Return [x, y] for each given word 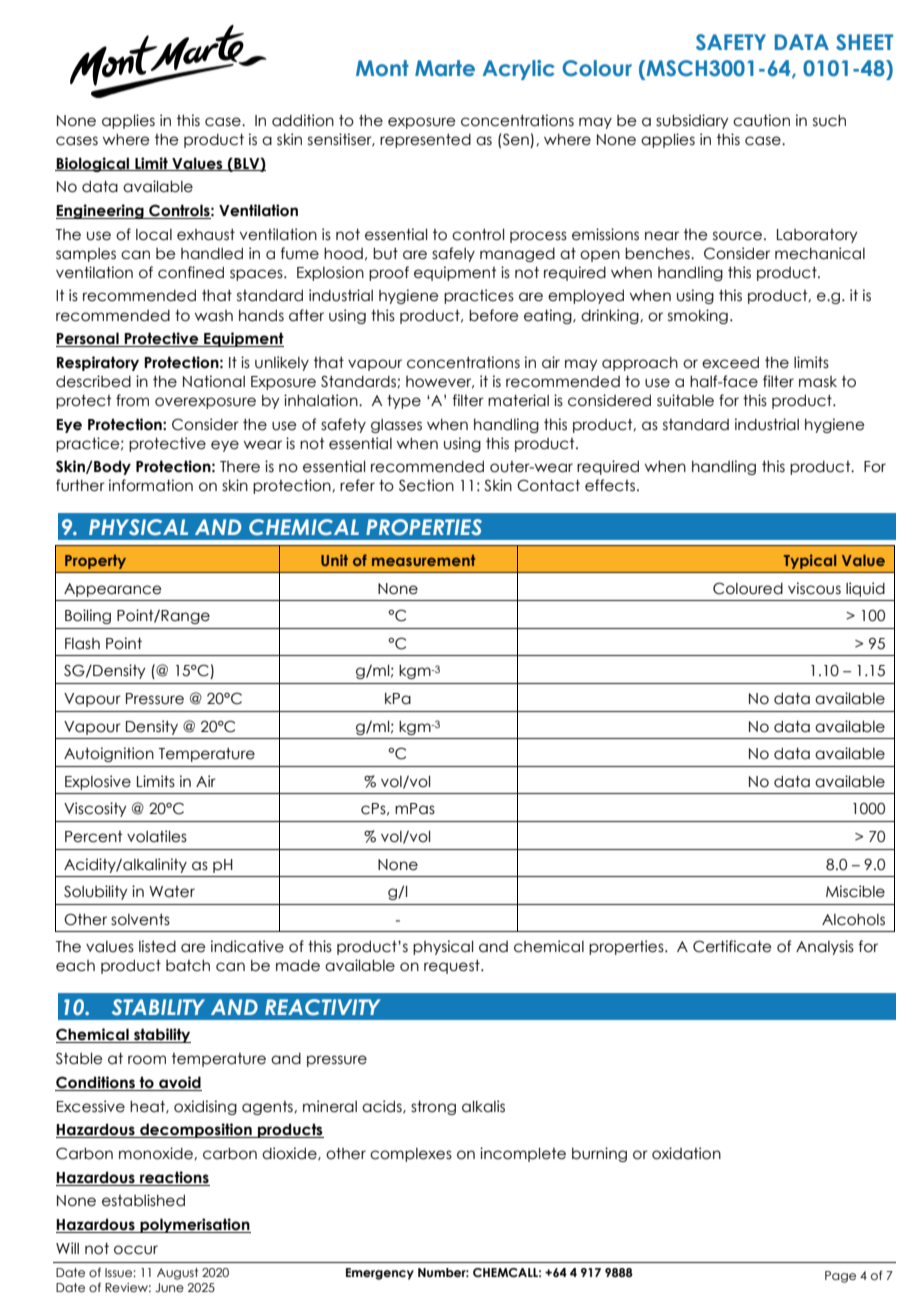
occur [136, 1250]
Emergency [380, 1274]
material [518, 400]
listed [157, 946]
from [132, 400]
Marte [445, 68]
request [453, 967]
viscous [814, 588]
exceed [730, 363]
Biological [93, 164]
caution [761, 120]
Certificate [732, 946]
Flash [82, 644]
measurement [423, 560]
